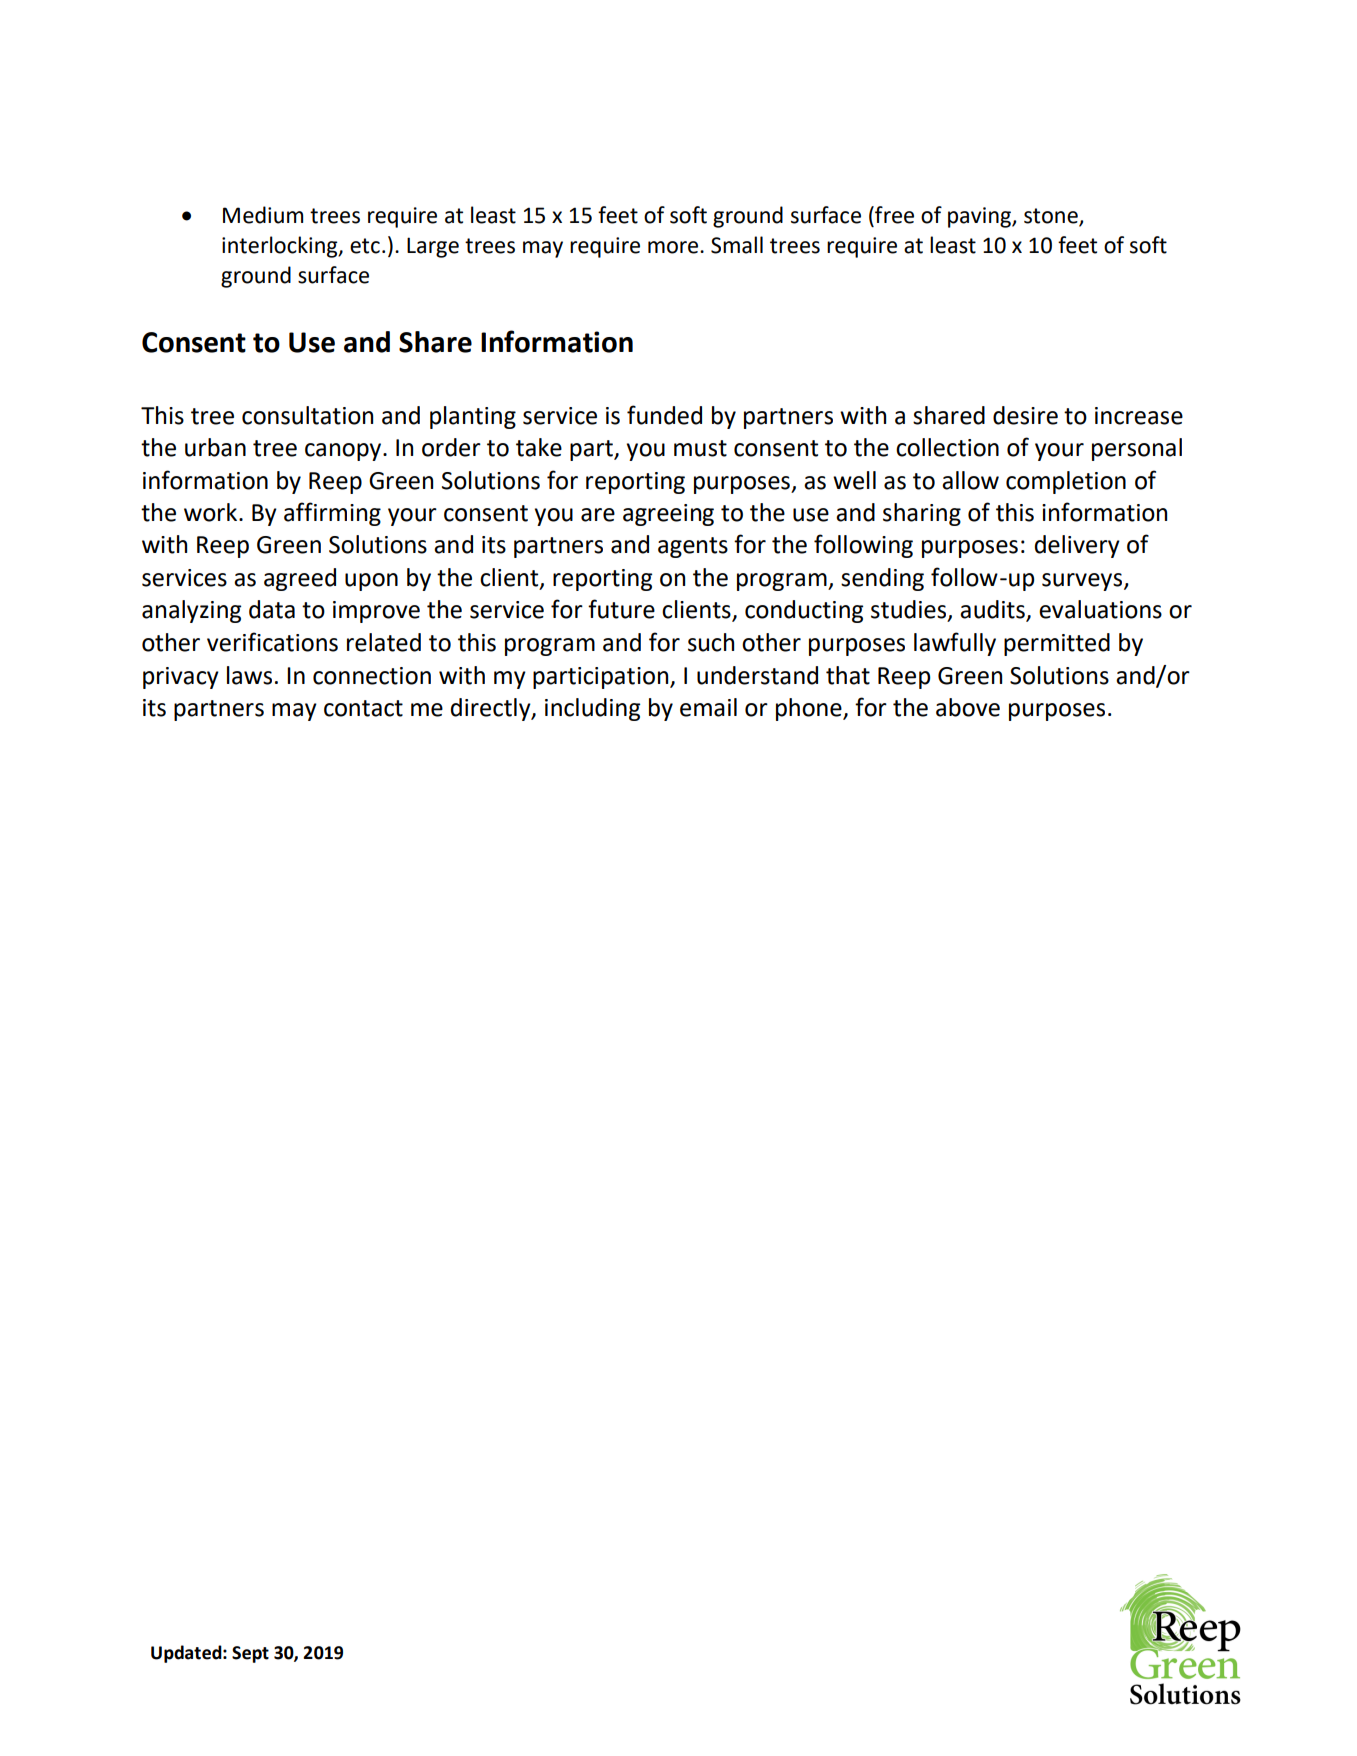 This screenshot has height=1756, width=1357. I want to click on Sept, so click(250, 1654).
